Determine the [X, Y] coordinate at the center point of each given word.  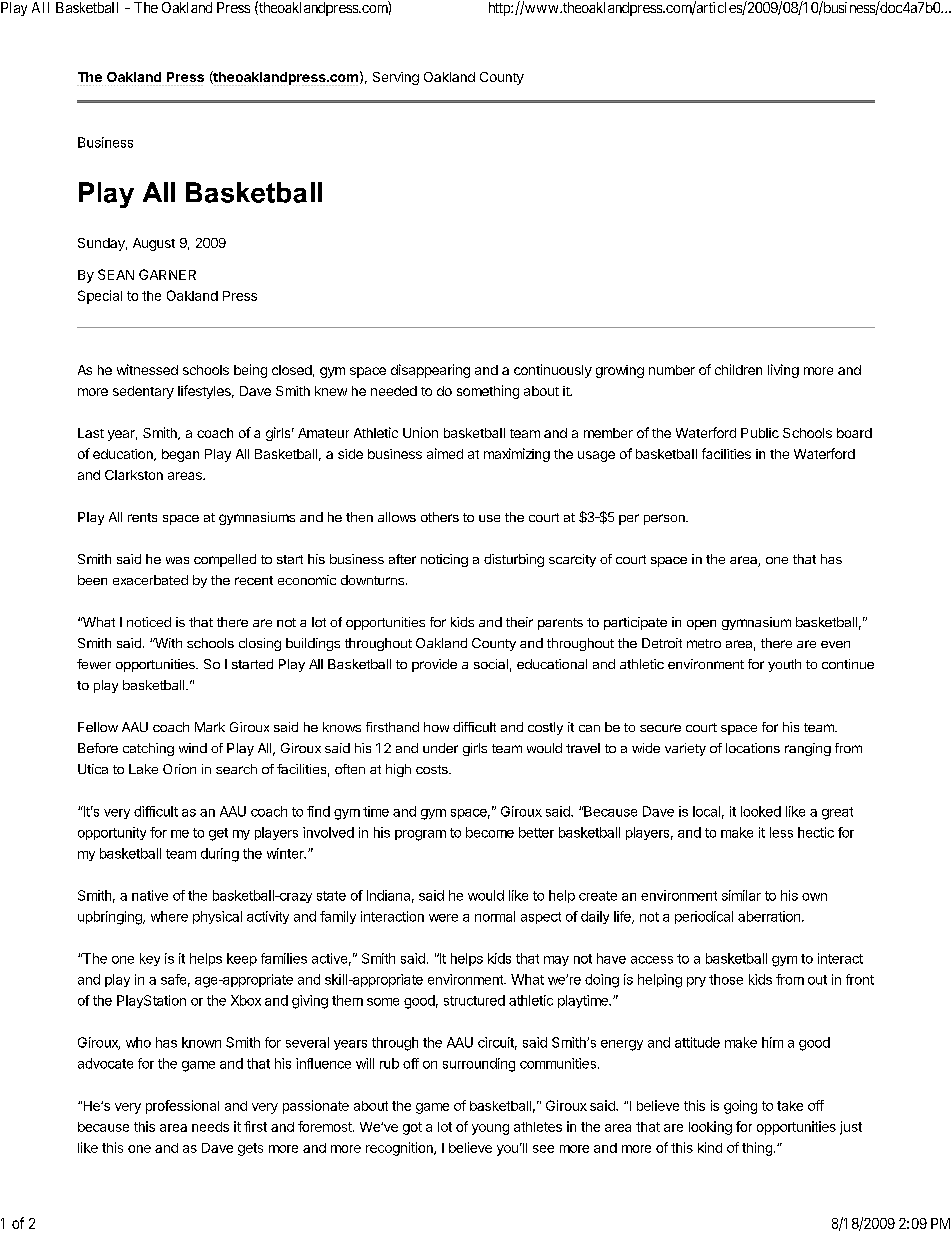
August [154, 244]
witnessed [147, 369]
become [490, 832]
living [783, 371]
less [781, 832]
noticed [149, 622]
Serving [396, 78]
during [220, 855]
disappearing [430, 371]
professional [182, 1107]
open [701, 625]
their [519, 622]
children [738, 369]
